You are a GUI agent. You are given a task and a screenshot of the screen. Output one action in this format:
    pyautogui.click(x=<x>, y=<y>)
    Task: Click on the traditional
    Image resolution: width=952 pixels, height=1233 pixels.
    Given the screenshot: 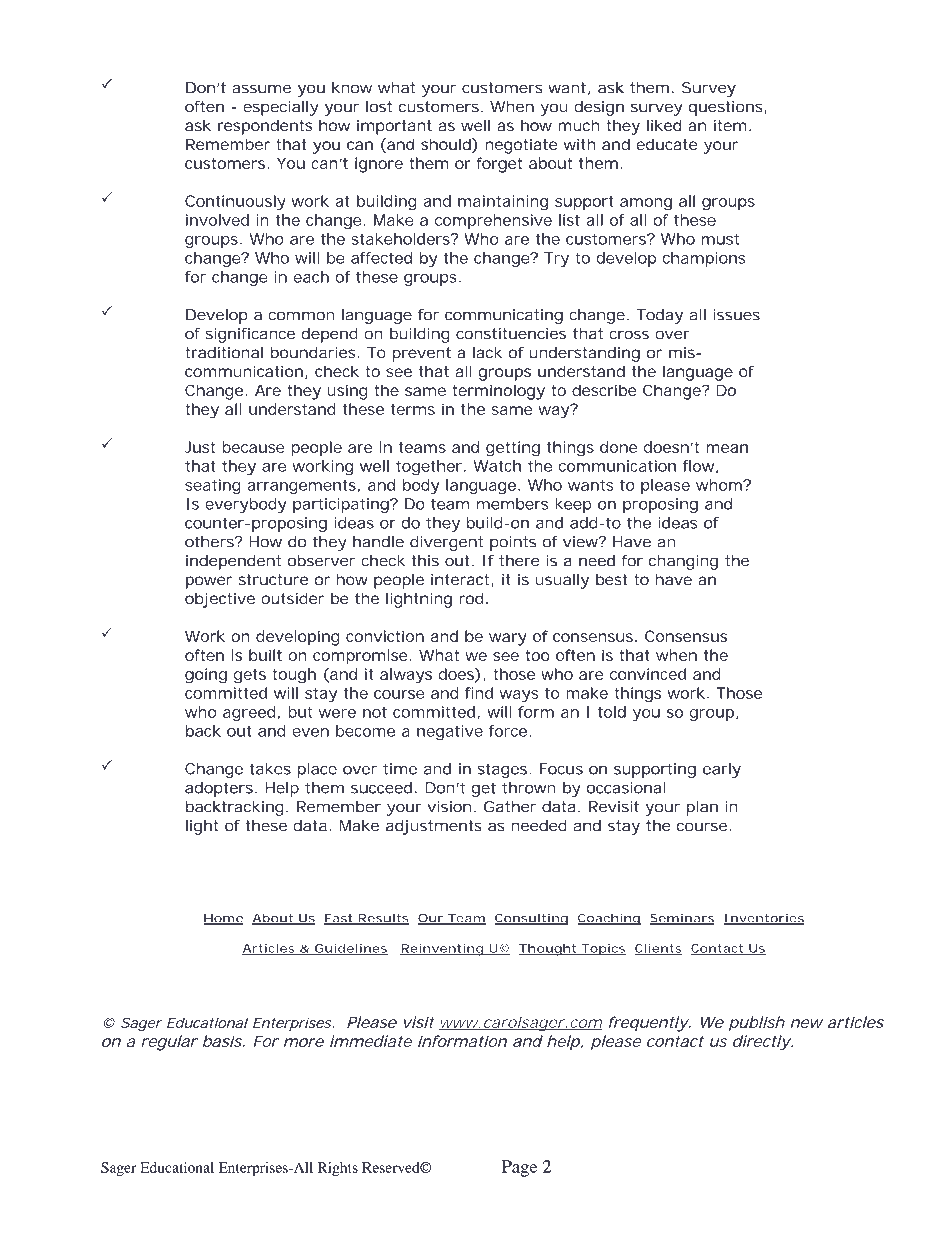 What is the action you would take?
    pyautogui.click(x=224, y=352)
